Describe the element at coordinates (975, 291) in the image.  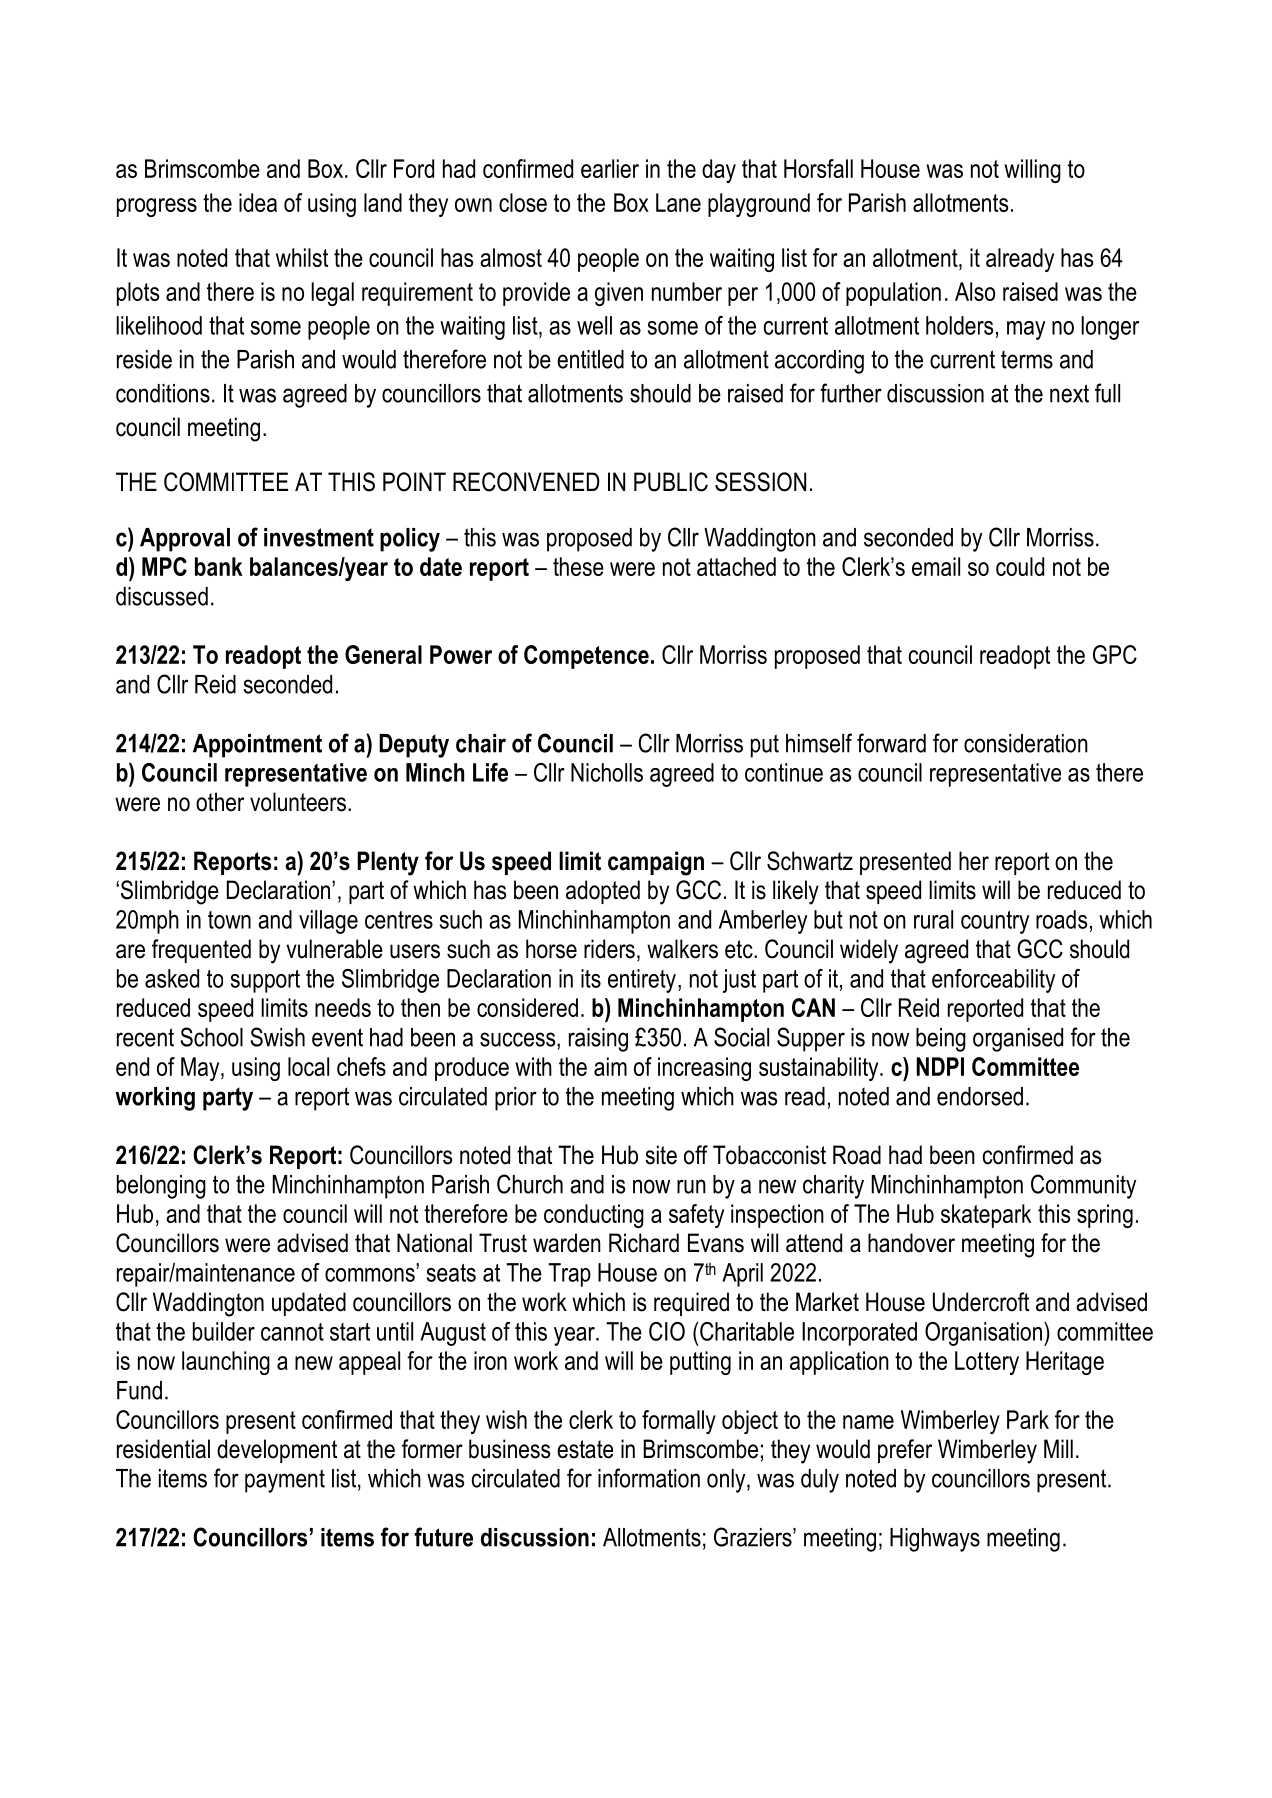
I see `Also` at that location.
